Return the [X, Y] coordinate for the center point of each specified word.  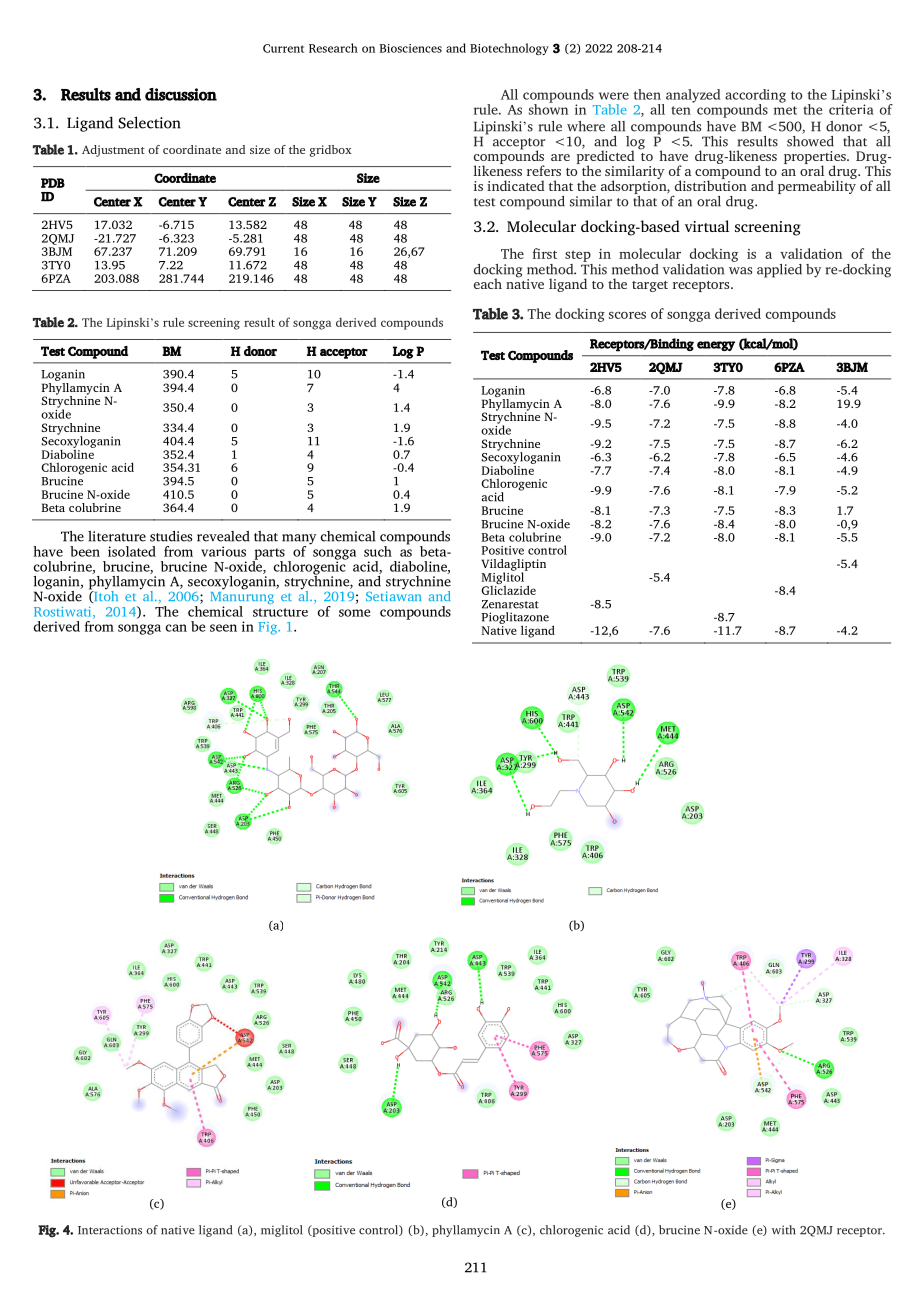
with [784, 1230]
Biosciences [410, 48]
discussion [181, 94]
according [755, 97]
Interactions [110, 1230]
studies [171, 536]
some [355, 613]
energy [716, 346]
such [378, 551]
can [176, 628]
